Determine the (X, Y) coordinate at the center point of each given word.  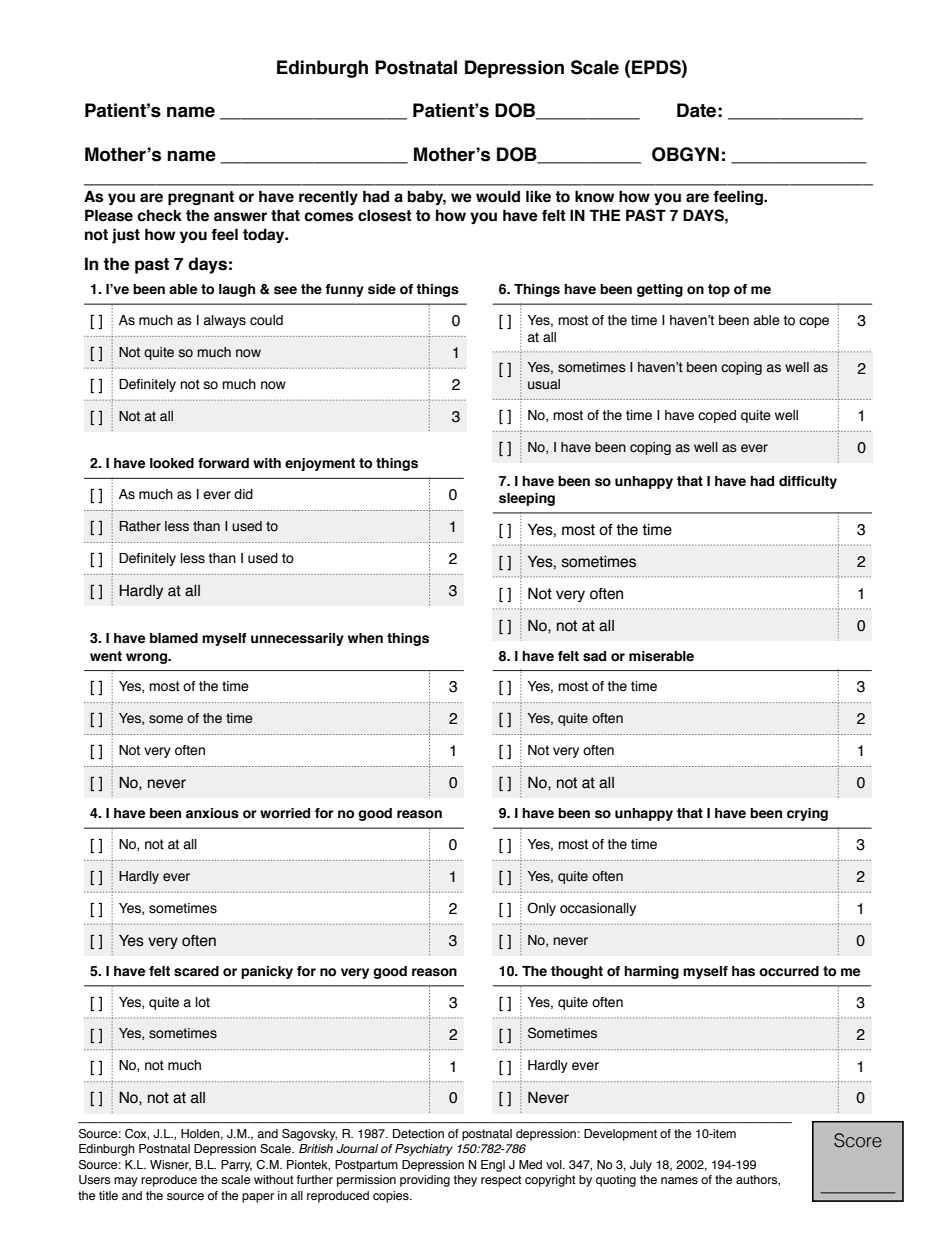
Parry (236, 1166)
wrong (148, 658)
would (498, 196)
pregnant (201, 198)
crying (807, 814)
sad (594, 656)
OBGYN (685, 154)
